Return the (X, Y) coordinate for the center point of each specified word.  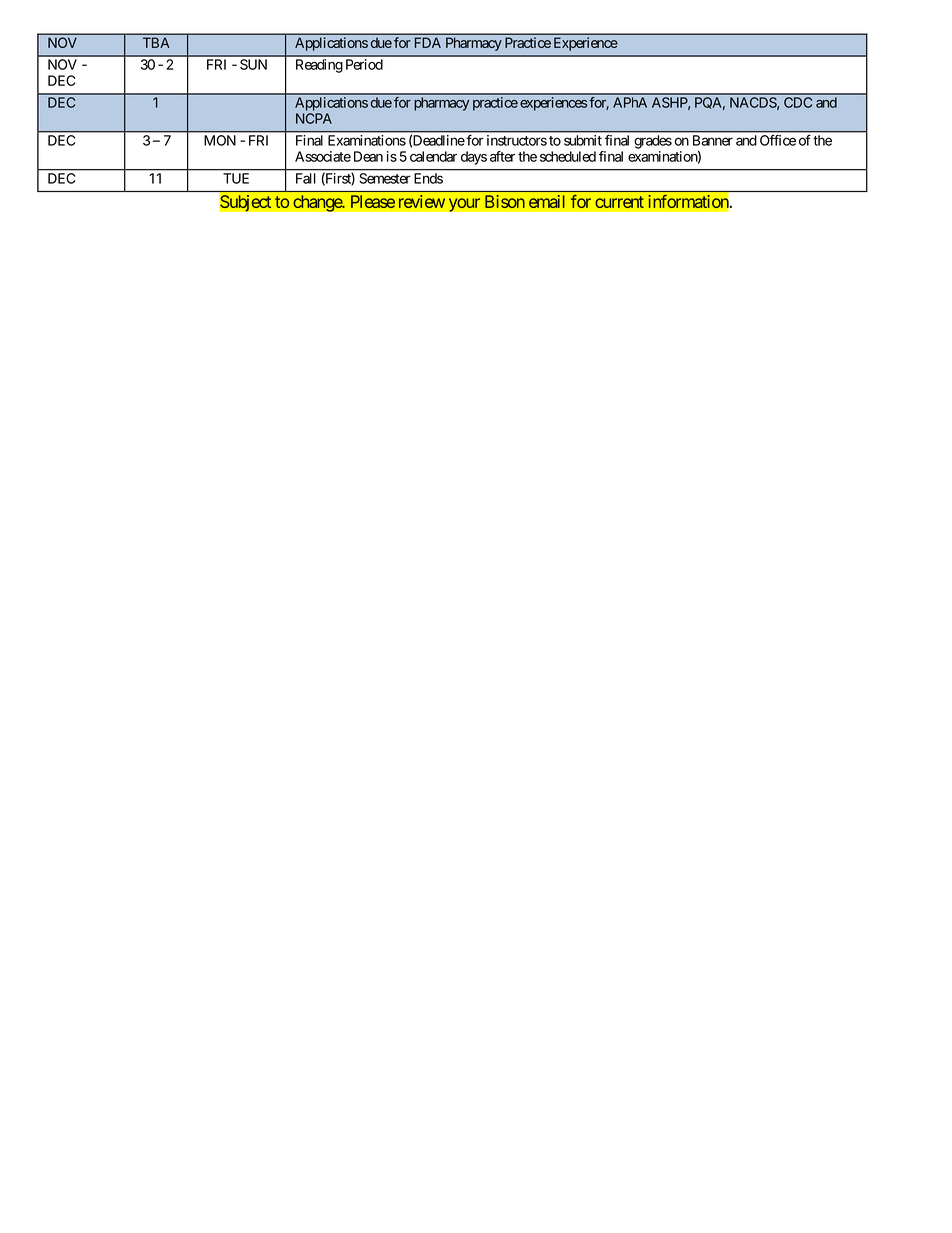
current (619, 202)
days (474, 158)
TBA (156, 42)
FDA (428, 42)
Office (778, 140)
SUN (253, 64)
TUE (236, 178)
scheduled (568, 156)
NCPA (314, 118)
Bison (505, 201)
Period (364, 64)
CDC (798, 102)
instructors (517, 140)
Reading (319, 66)
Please (373, 201)
